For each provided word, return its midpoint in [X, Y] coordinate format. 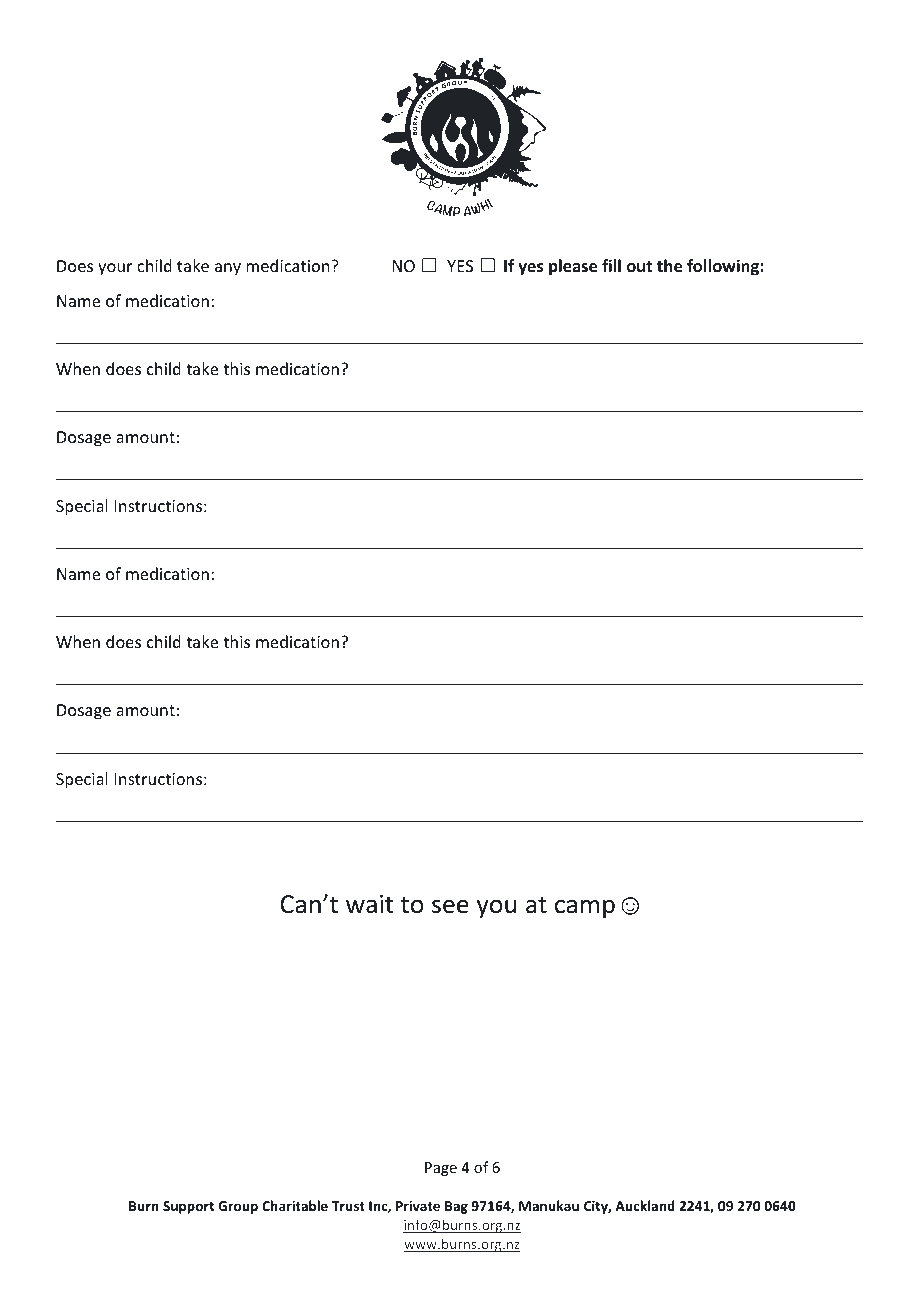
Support [188, 1207]
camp [585, 908]
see [450, 906]
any [228, 269]
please [573, 267]
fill [611, 265]
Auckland [645, 1205]
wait [369, 904]
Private [418, 1205]
